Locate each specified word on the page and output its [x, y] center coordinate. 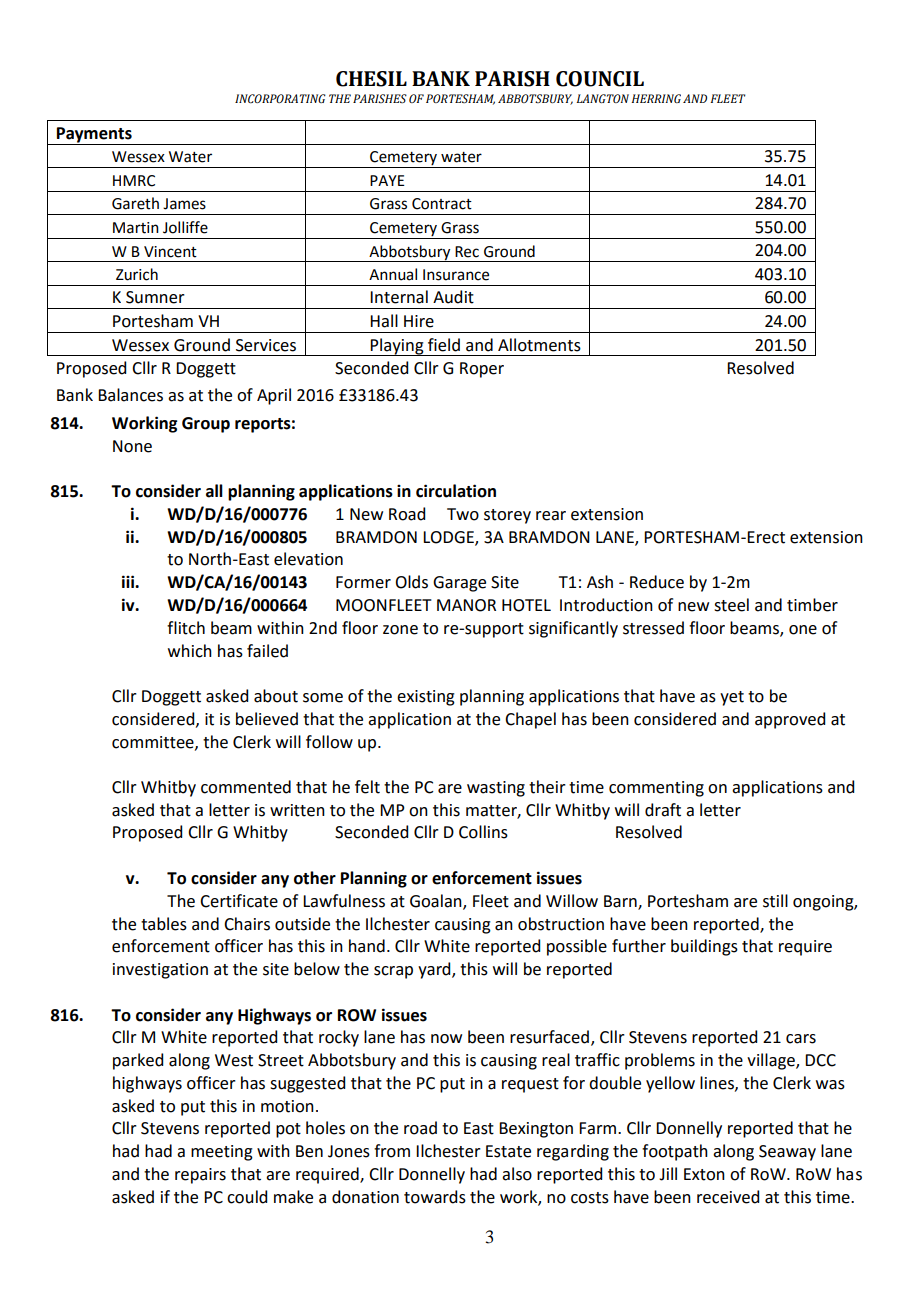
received [728, 1197]
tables [164, 924]
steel [731, 605]
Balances [130, 395]
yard [435, 970]
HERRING [656, 98]
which [190, 651]
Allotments [539, 345]
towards [435, 1197]
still [775, 901]
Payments [94, 135]
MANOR [466, 605]
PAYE [387, 180]
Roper [482, 370]
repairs [200, 1176]
